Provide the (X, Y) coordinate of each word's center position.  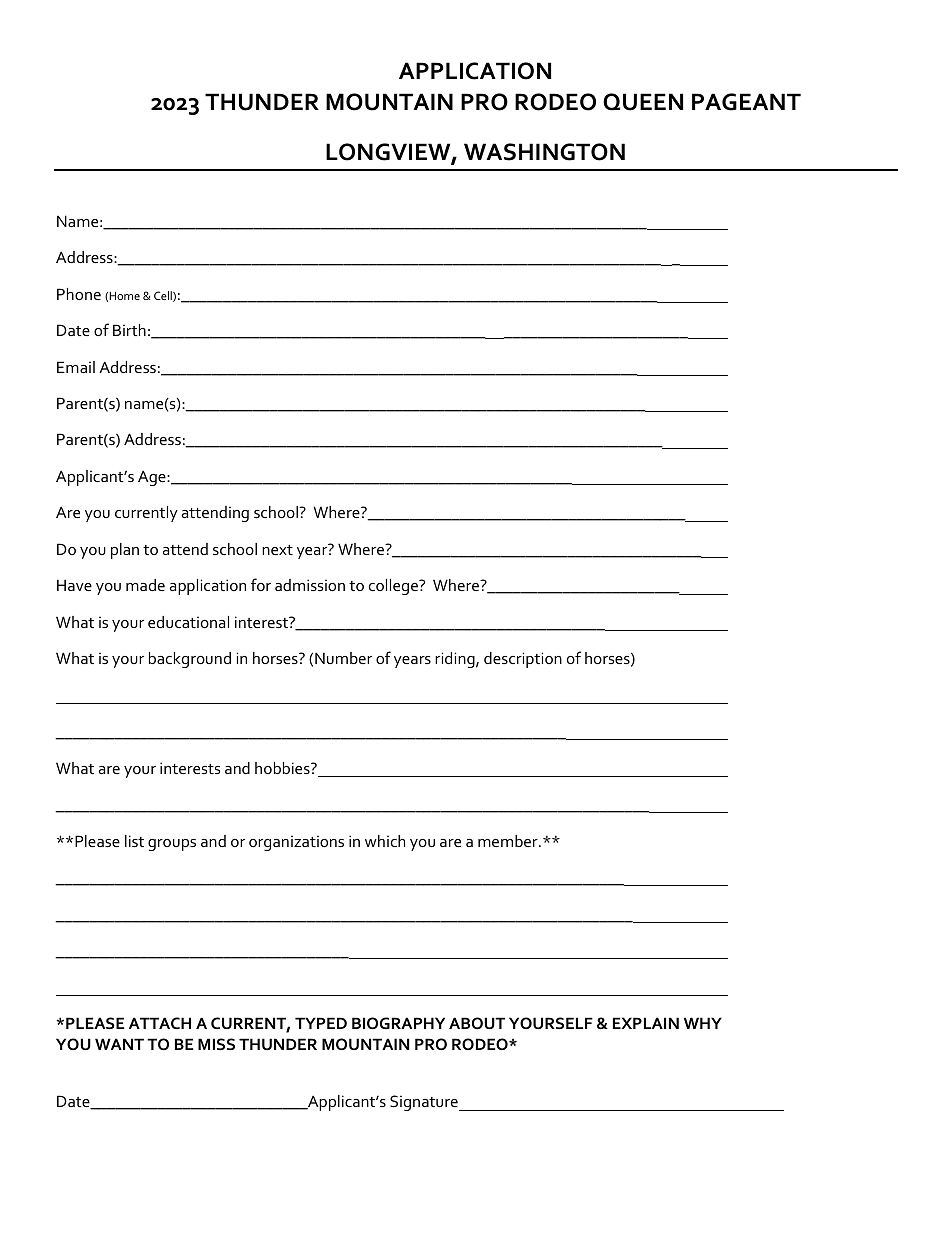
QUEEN (643, 102)
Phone (79, 294)
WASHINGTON (544, 152)
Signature (425, 1103)
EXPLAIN (646, 1023)
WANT (119, 1044)
